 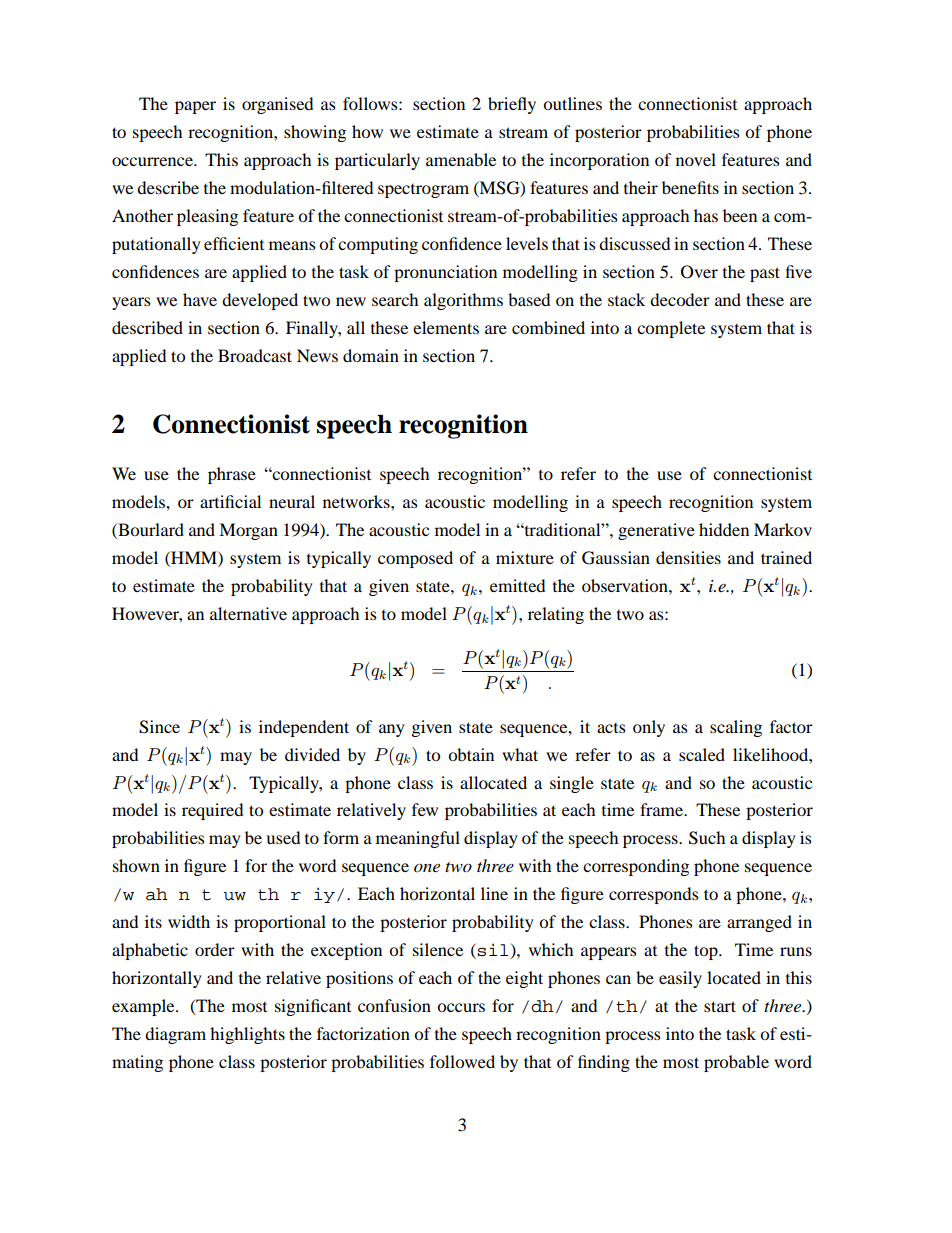 I want to click on highlights, so click(x=247, y=1035).
